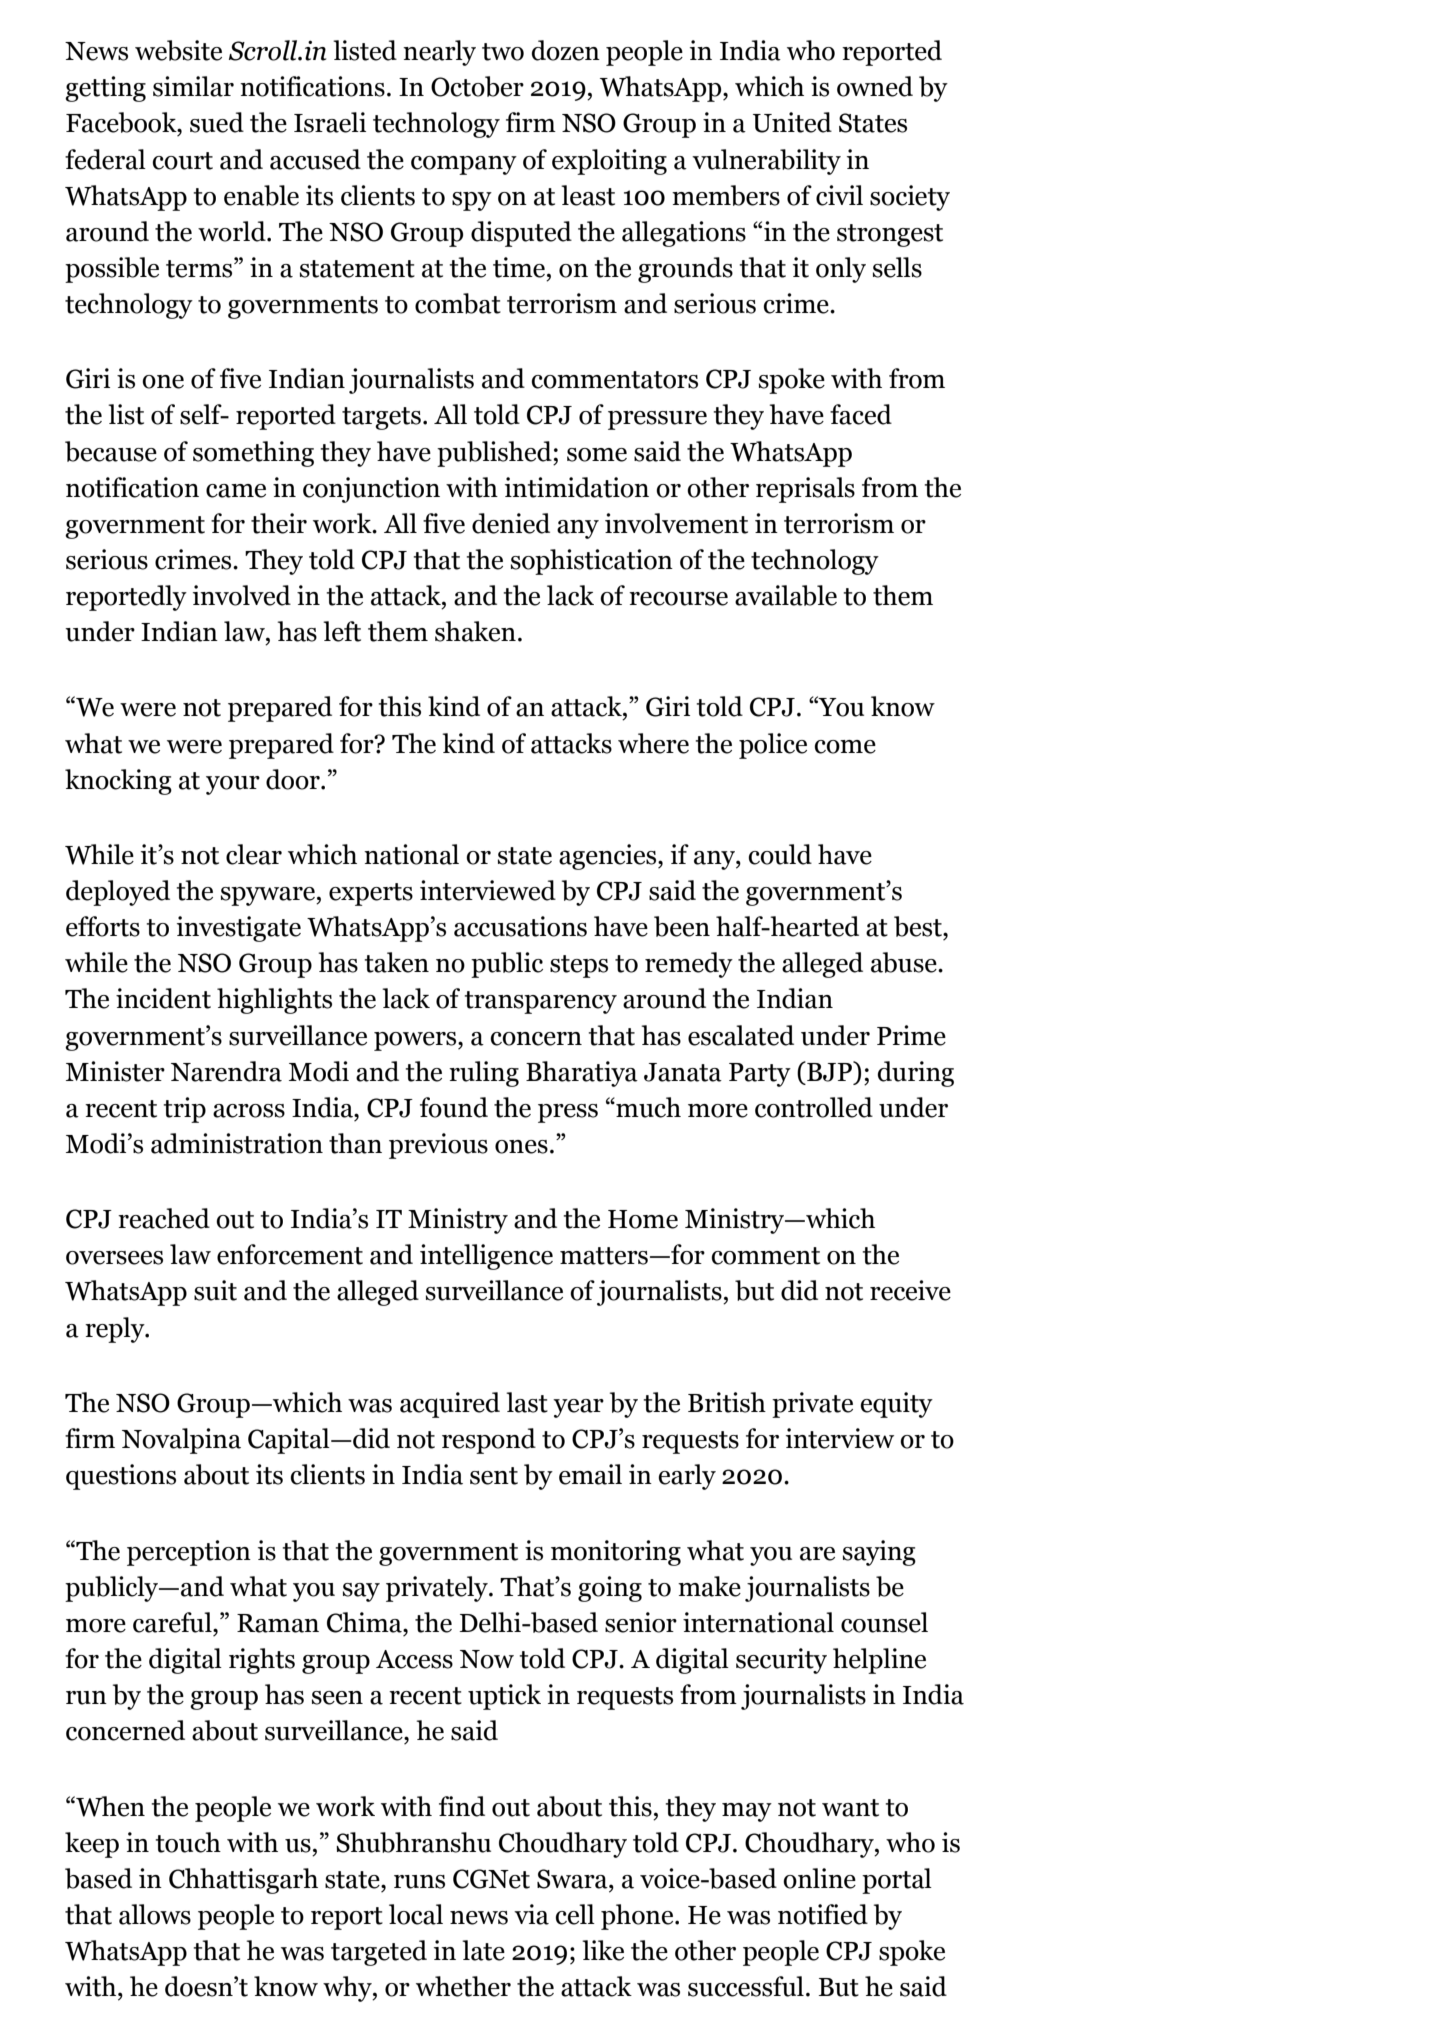 The image size is (1445, 2043). I want to click on incident, so click(163, 998).
